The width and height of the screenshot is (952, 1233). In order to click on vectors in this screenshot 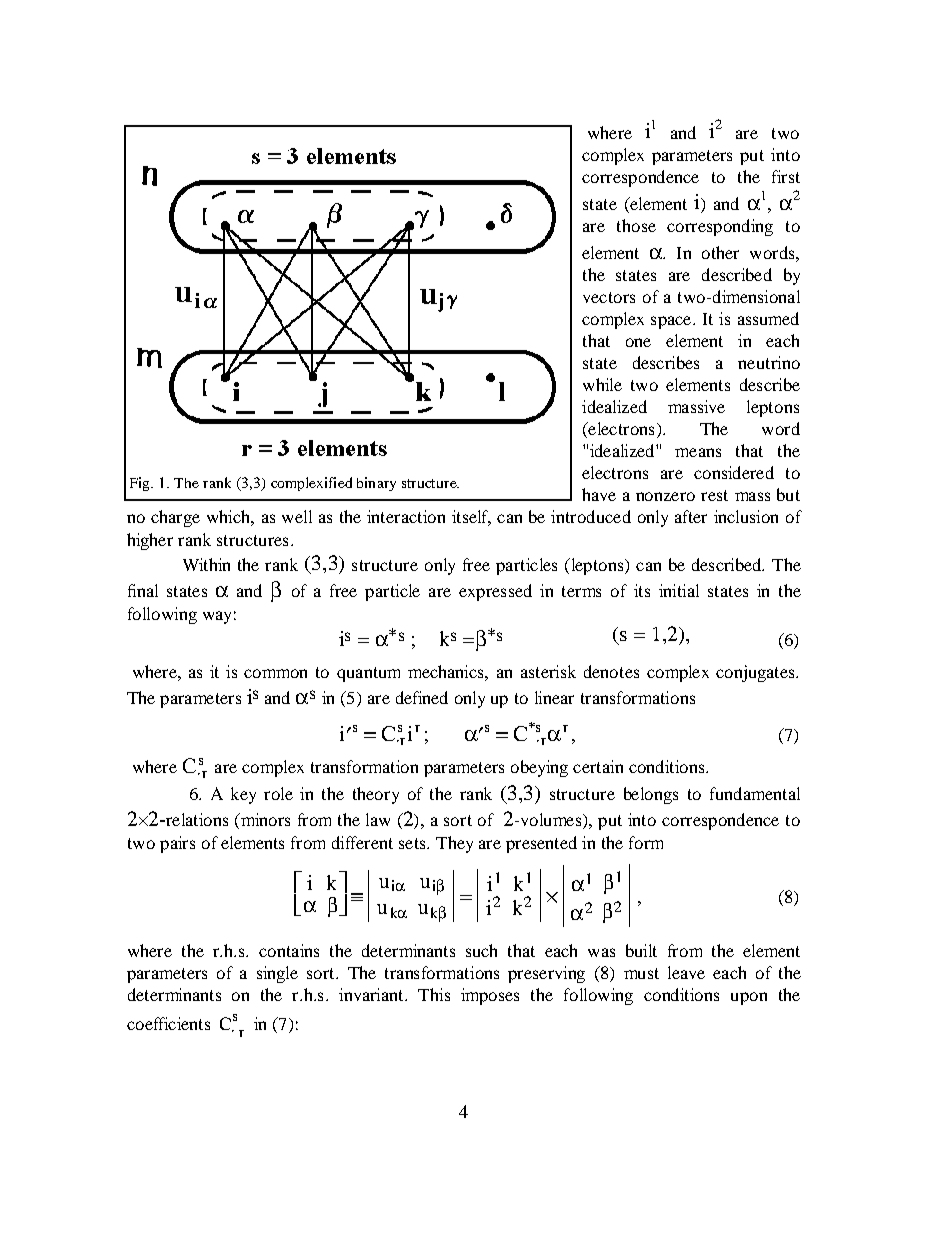, I will do `click(609, 297)`.
